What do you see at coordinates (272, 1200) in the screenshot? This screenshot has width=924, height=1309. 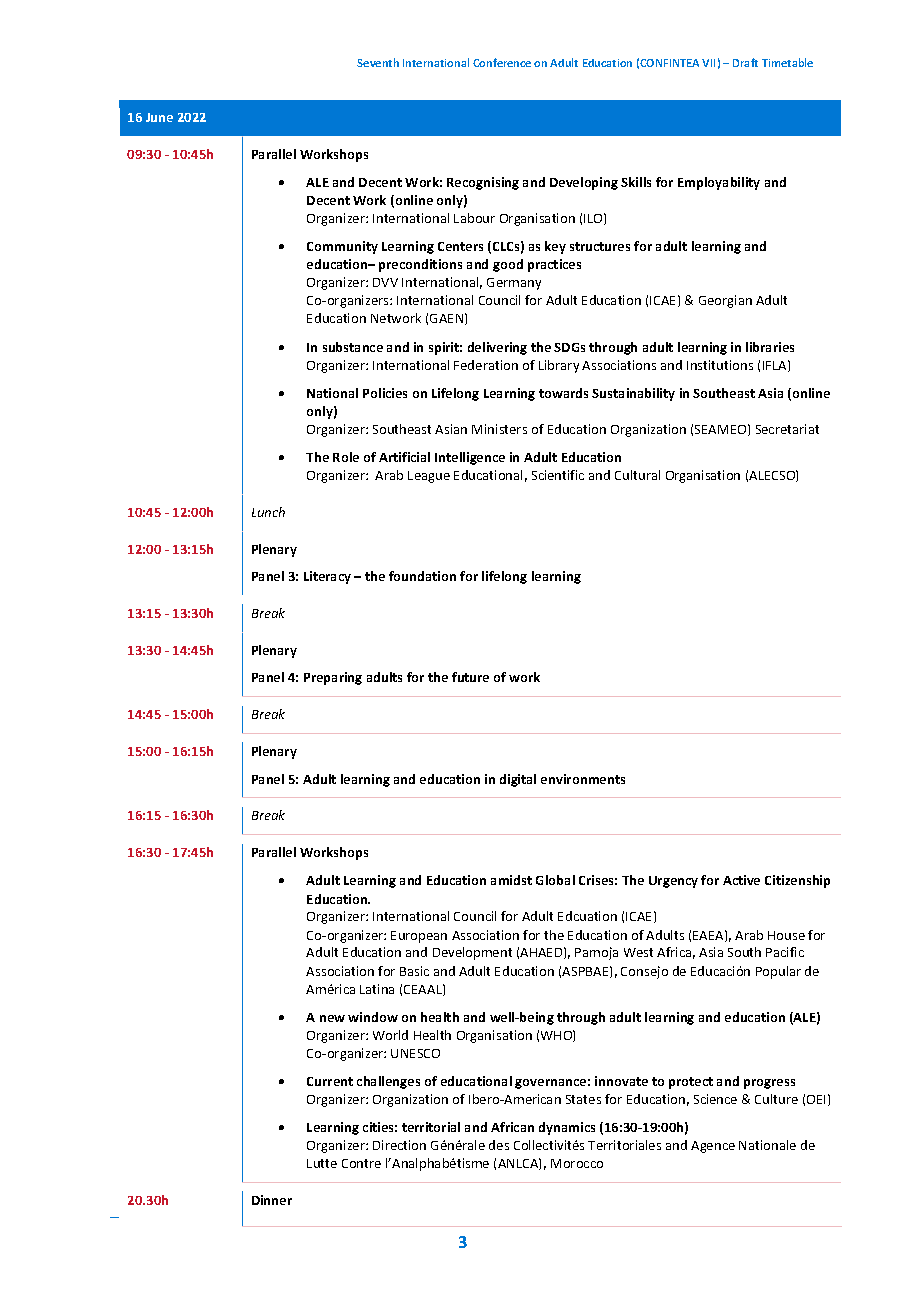 I see `Dinner` at bounding box center [272, 1200].
